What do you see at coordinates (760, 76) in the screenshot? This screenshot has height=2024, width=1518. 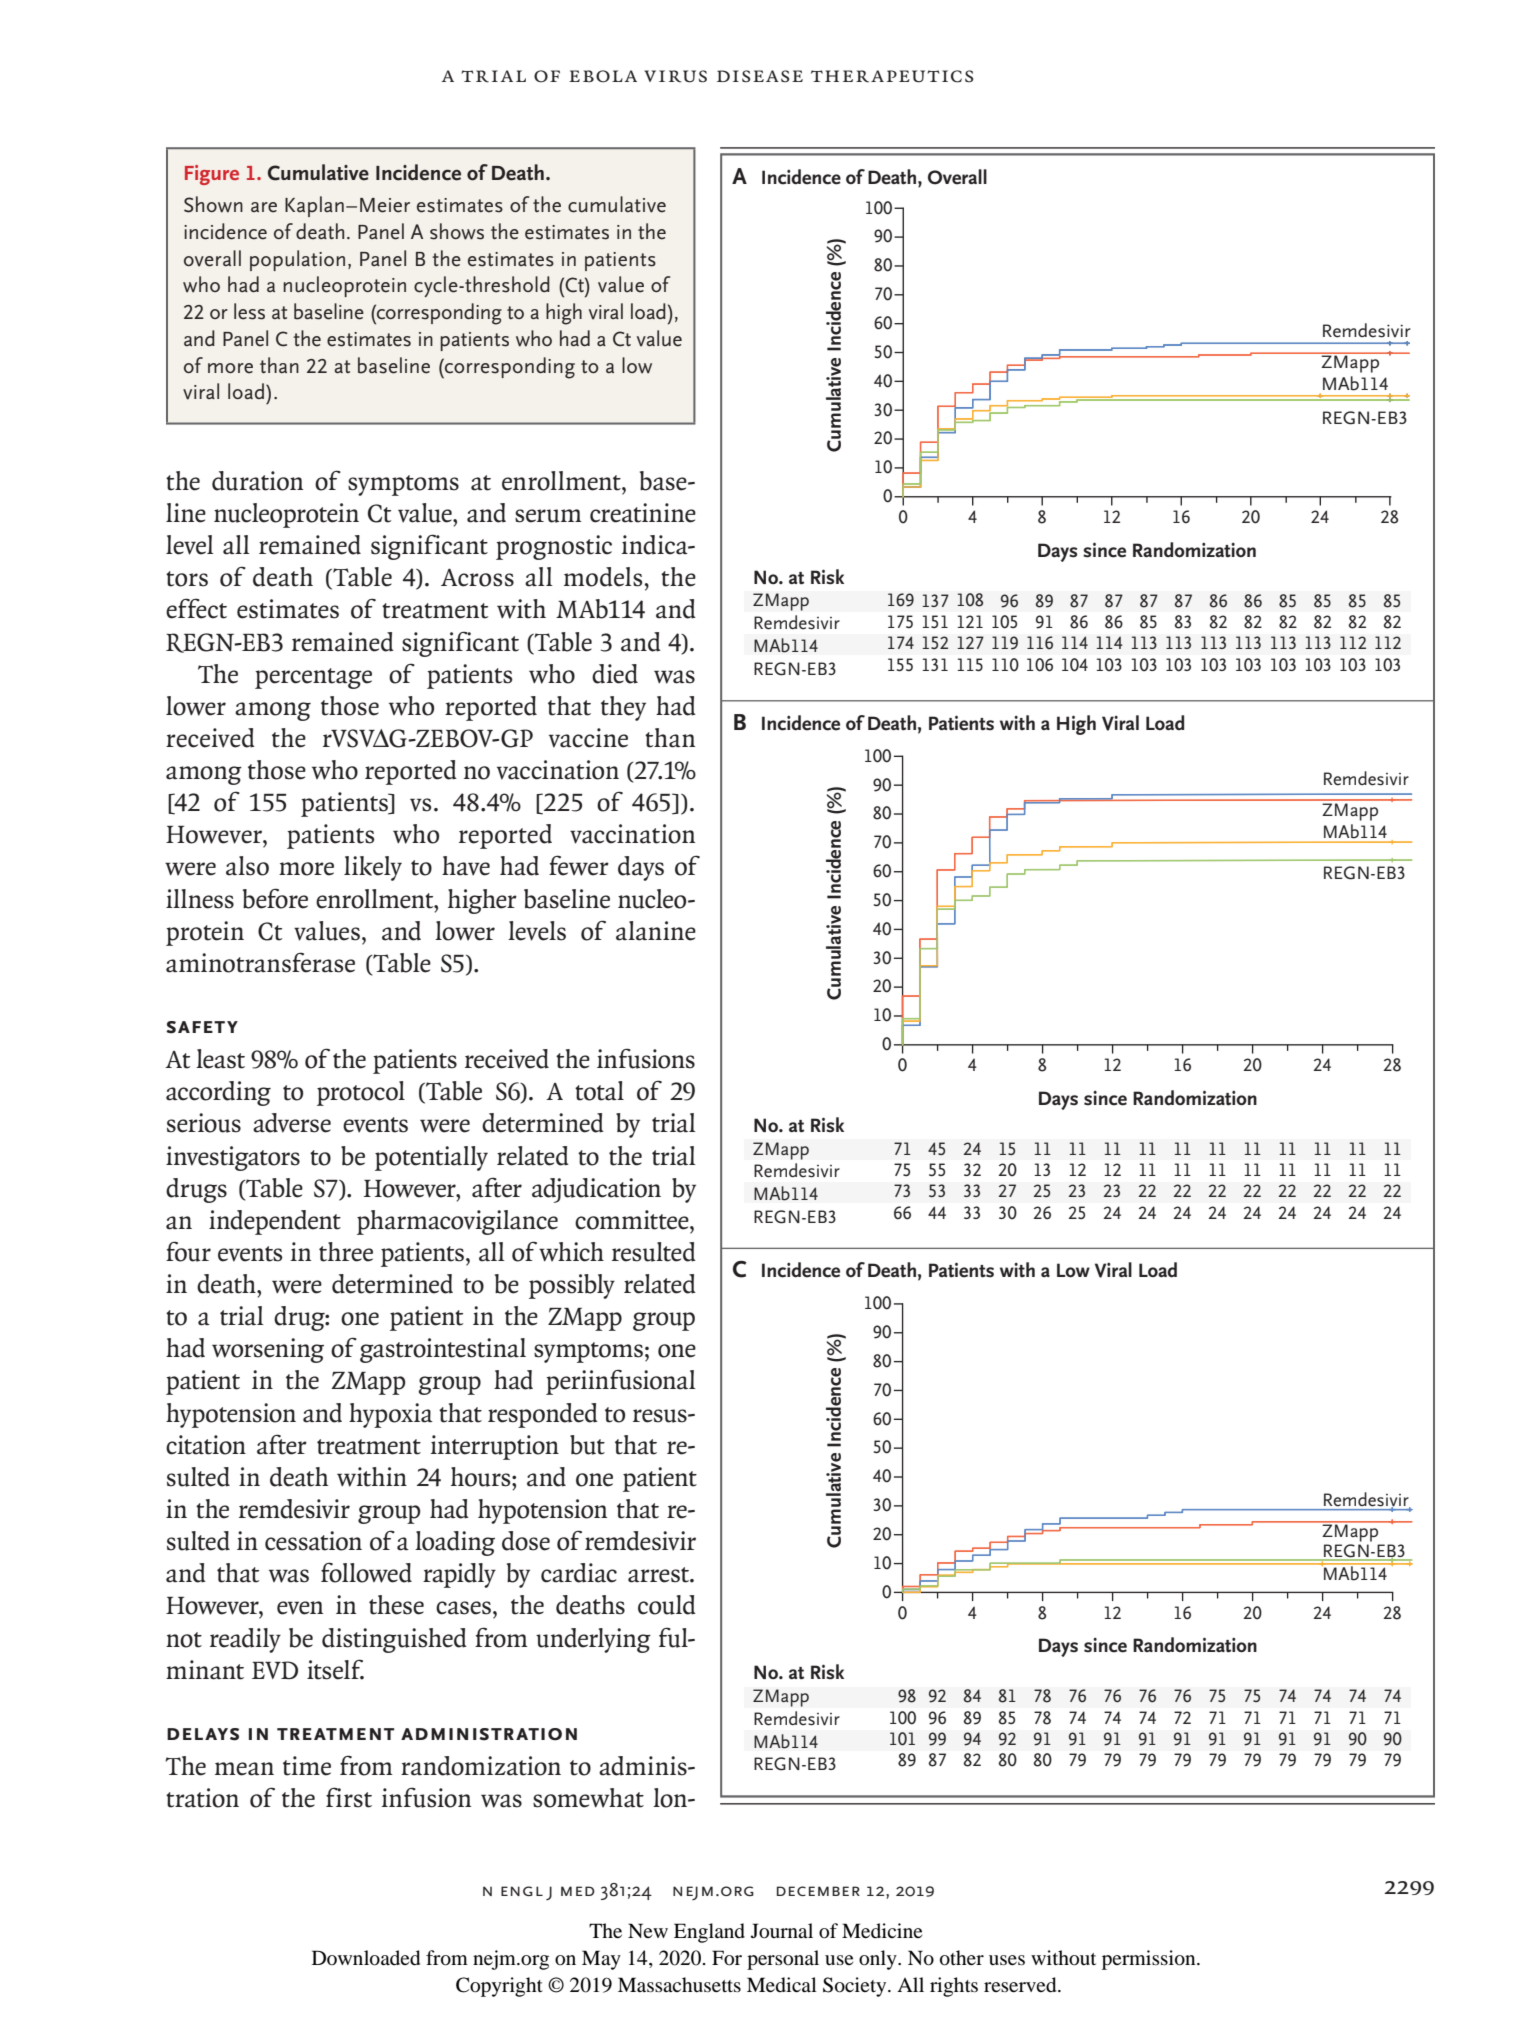 I see `Disease` at bounding box center [760, 76].
